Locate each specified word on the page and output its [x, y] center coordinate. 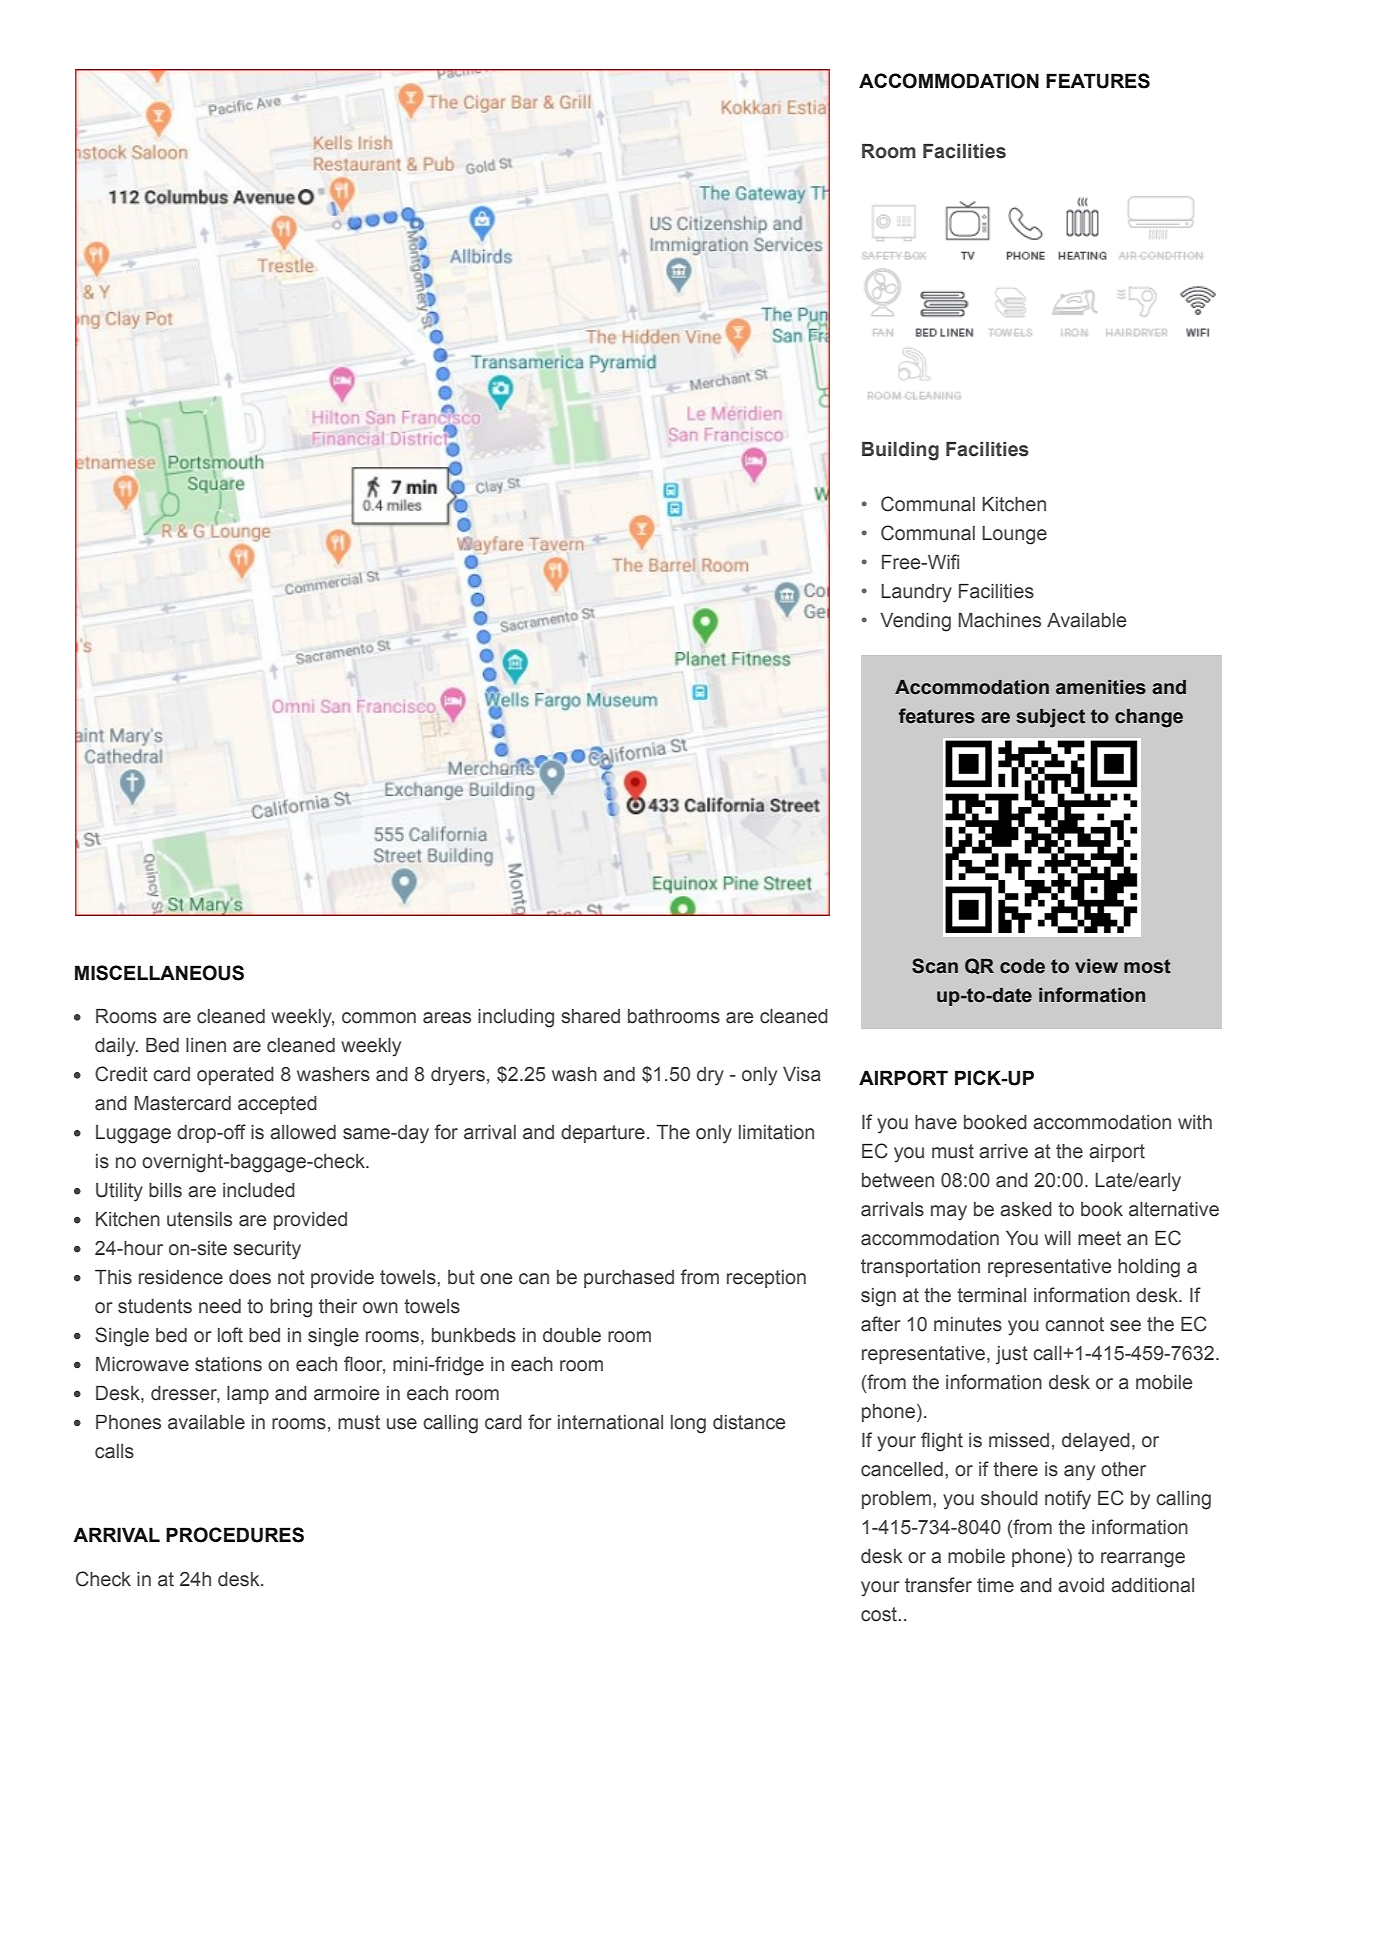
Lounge [1014, 535]
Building [900, 451]
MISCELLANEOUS [159, 973]
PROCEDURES [235, 1535]
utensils [199, 1219]
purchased [629, 1279]
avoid [1081, 1585]
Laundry [916, 593]
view [1096, 966]
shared [590, 1016]
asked [1026, 1209]
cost [880, 1614]
